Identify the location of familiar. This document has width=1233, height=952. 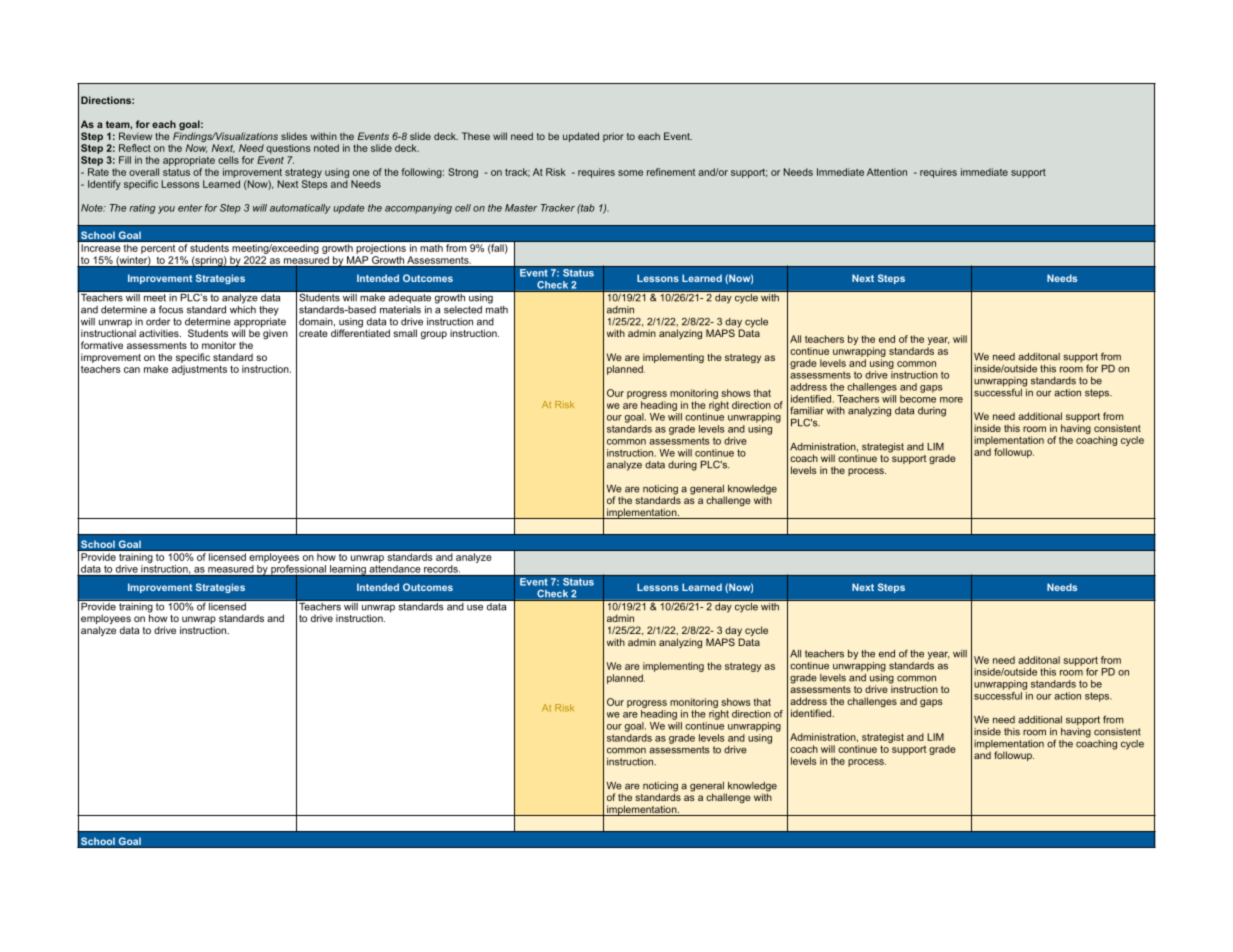
(807, 410).
